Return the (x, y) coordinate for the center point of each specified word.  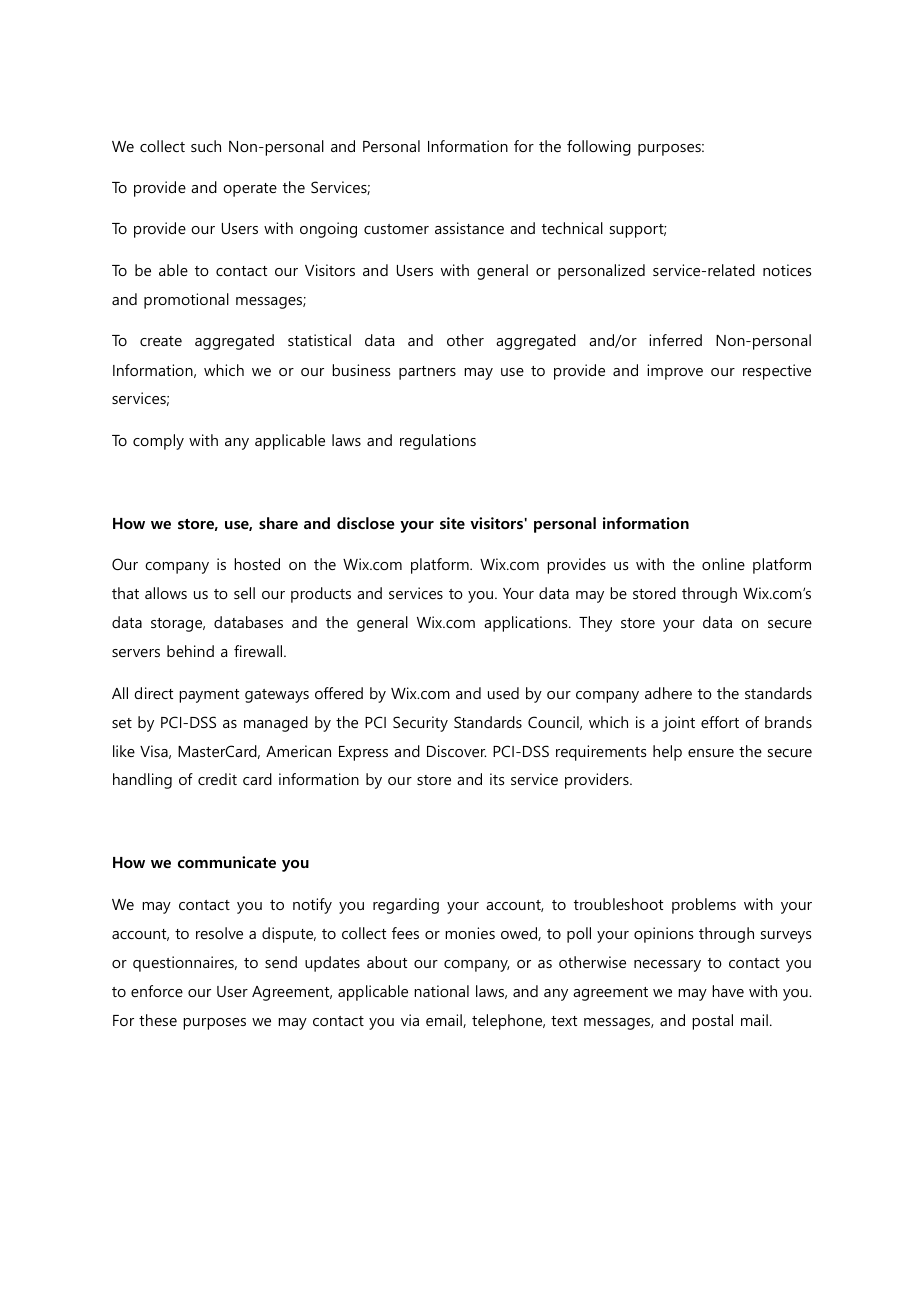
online (723, 564)
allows (166, 593)
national (441, 991)
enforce (157, 991)
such (206, 146)
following (599, 148)
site (452, 523)
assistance (469, 228)
